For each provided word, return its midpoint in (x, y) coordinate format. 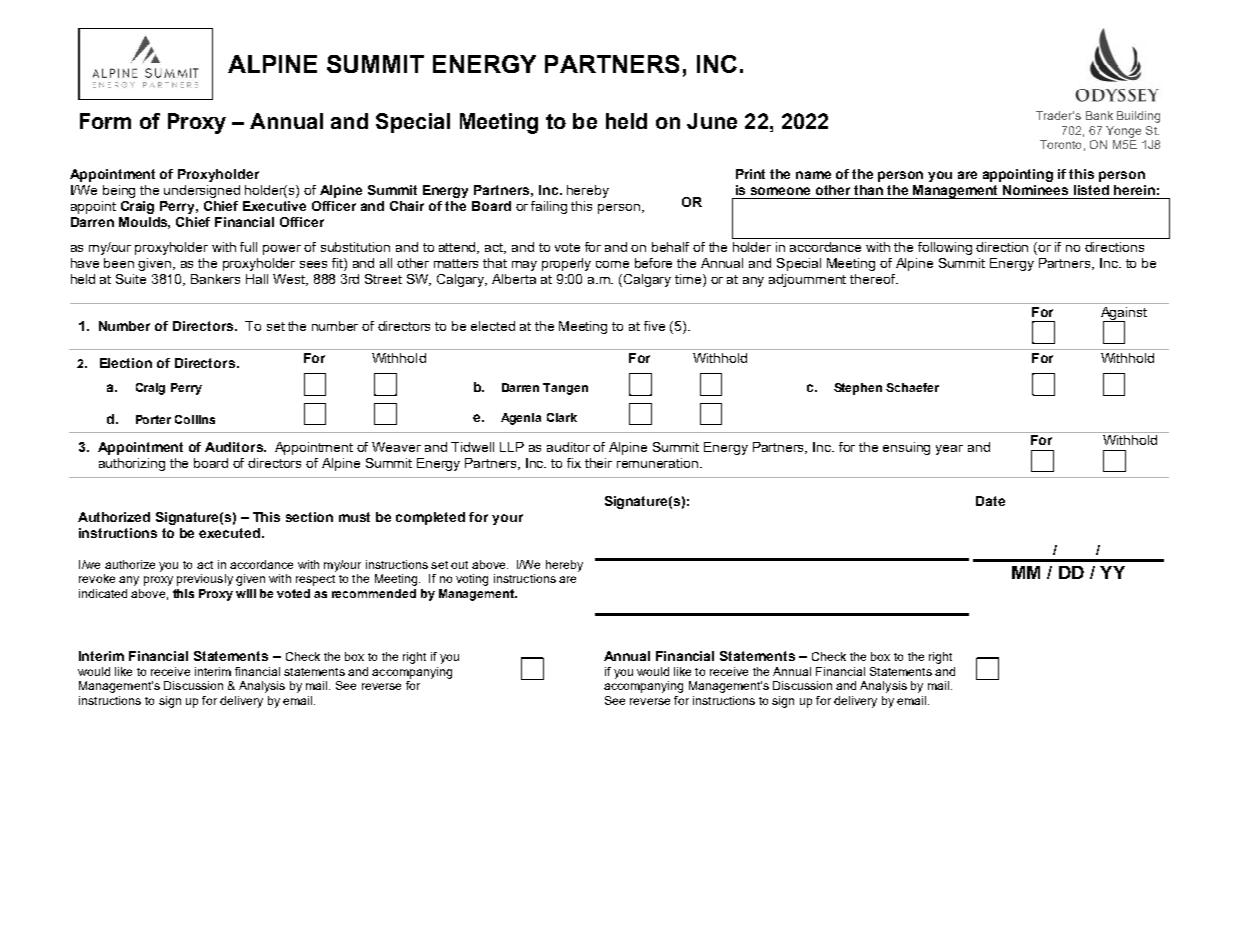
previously (205, 580)
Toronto (1060, 144)
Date (990, 501)
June (712, 121)
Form (105, 121)
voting (472, 580)
